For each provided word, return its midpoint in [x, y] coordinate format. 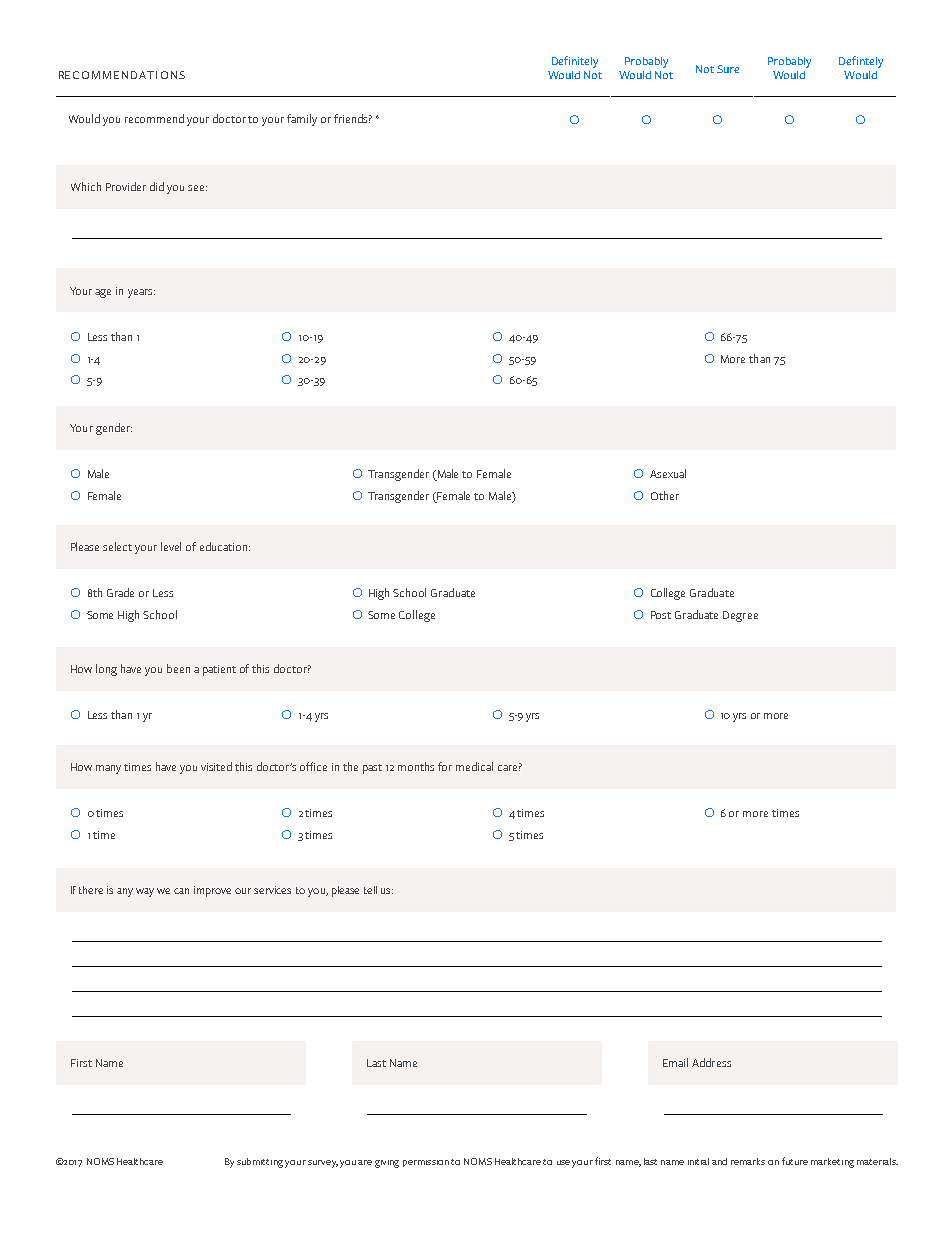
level [171, 546]
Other [665, 495]
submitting [260, 1163]
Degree [740, 616]
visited [216, 766]
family [302, 120]
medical [474, 766]
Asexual [668, 473]
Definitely [575, 62]
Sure [728, 69]
